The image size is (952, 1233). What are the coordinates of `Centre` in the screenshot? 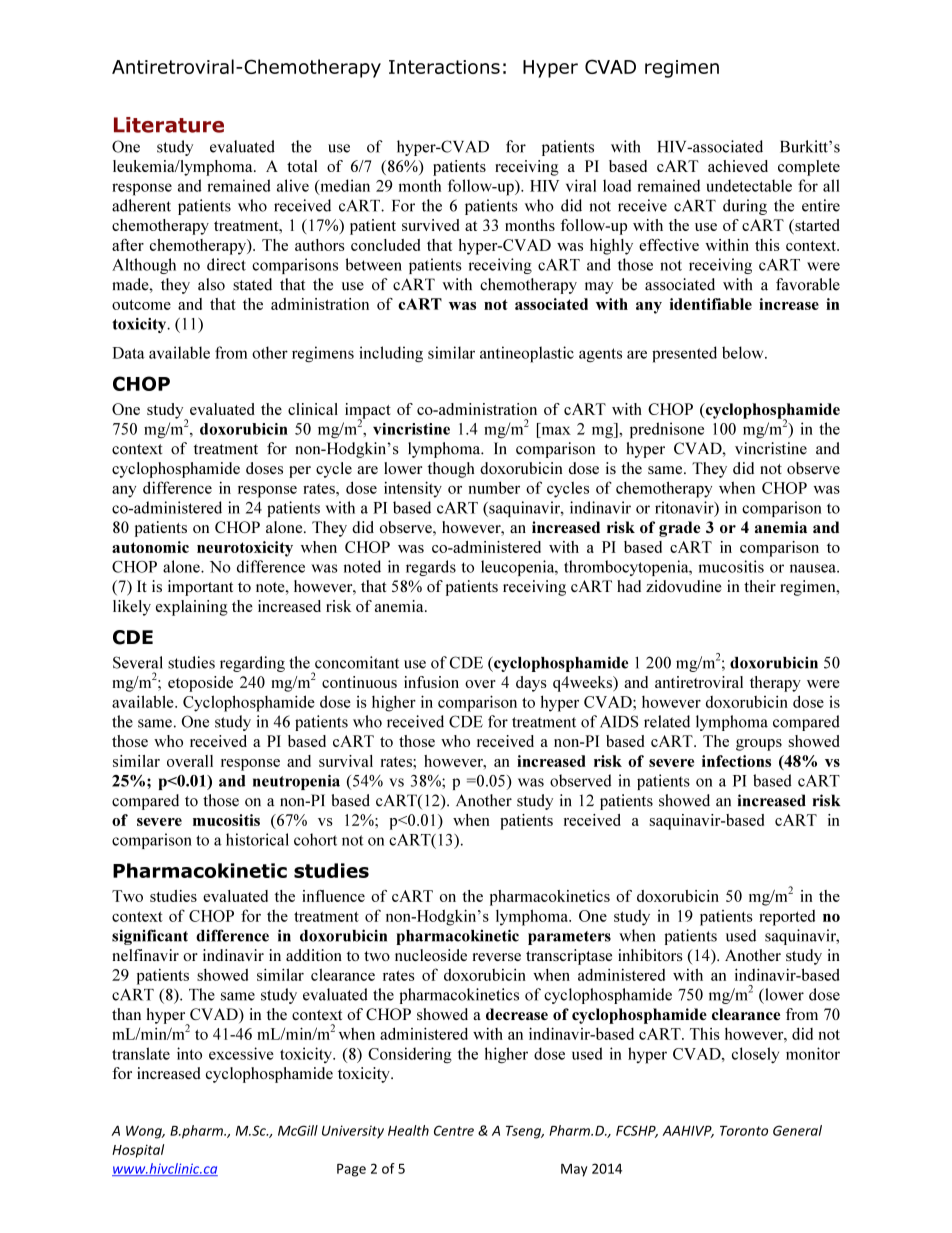 It's located at (454, 1130).
